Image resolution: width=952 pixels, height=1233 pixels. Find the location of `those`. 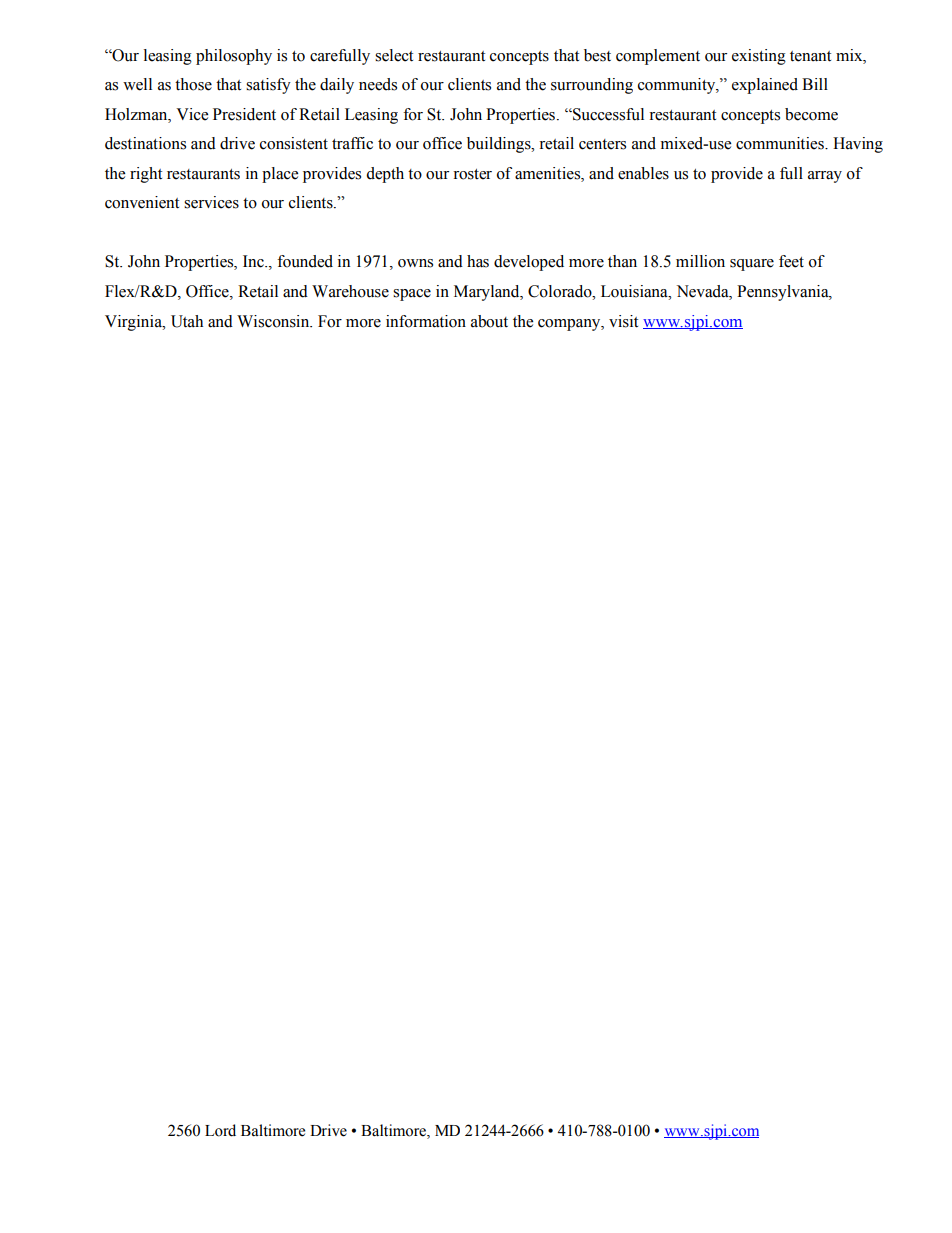

those is located at coordinates (193, 84).
